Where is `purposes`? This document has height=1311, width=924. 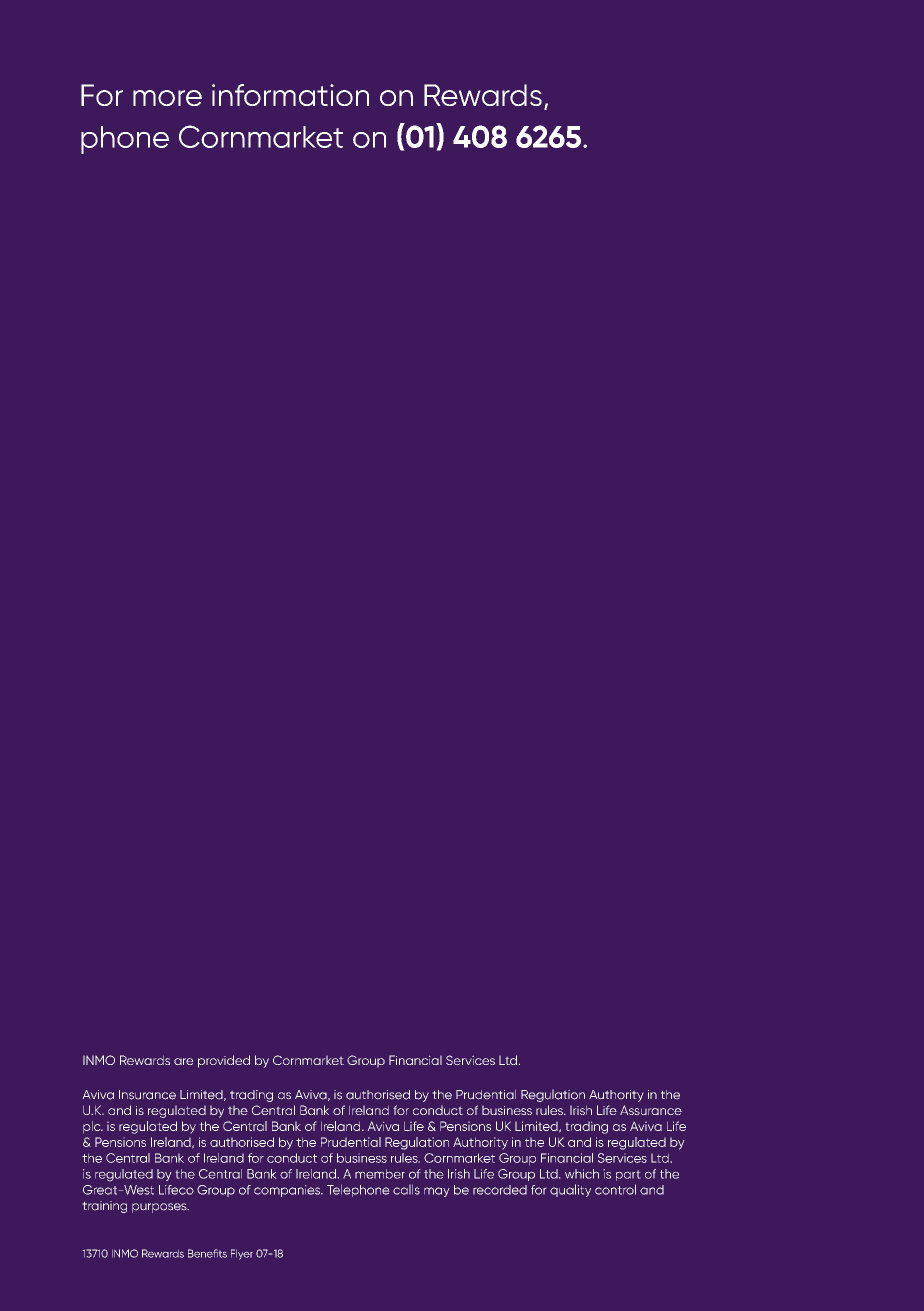
purposes is located at coordinates (160, 1208).
